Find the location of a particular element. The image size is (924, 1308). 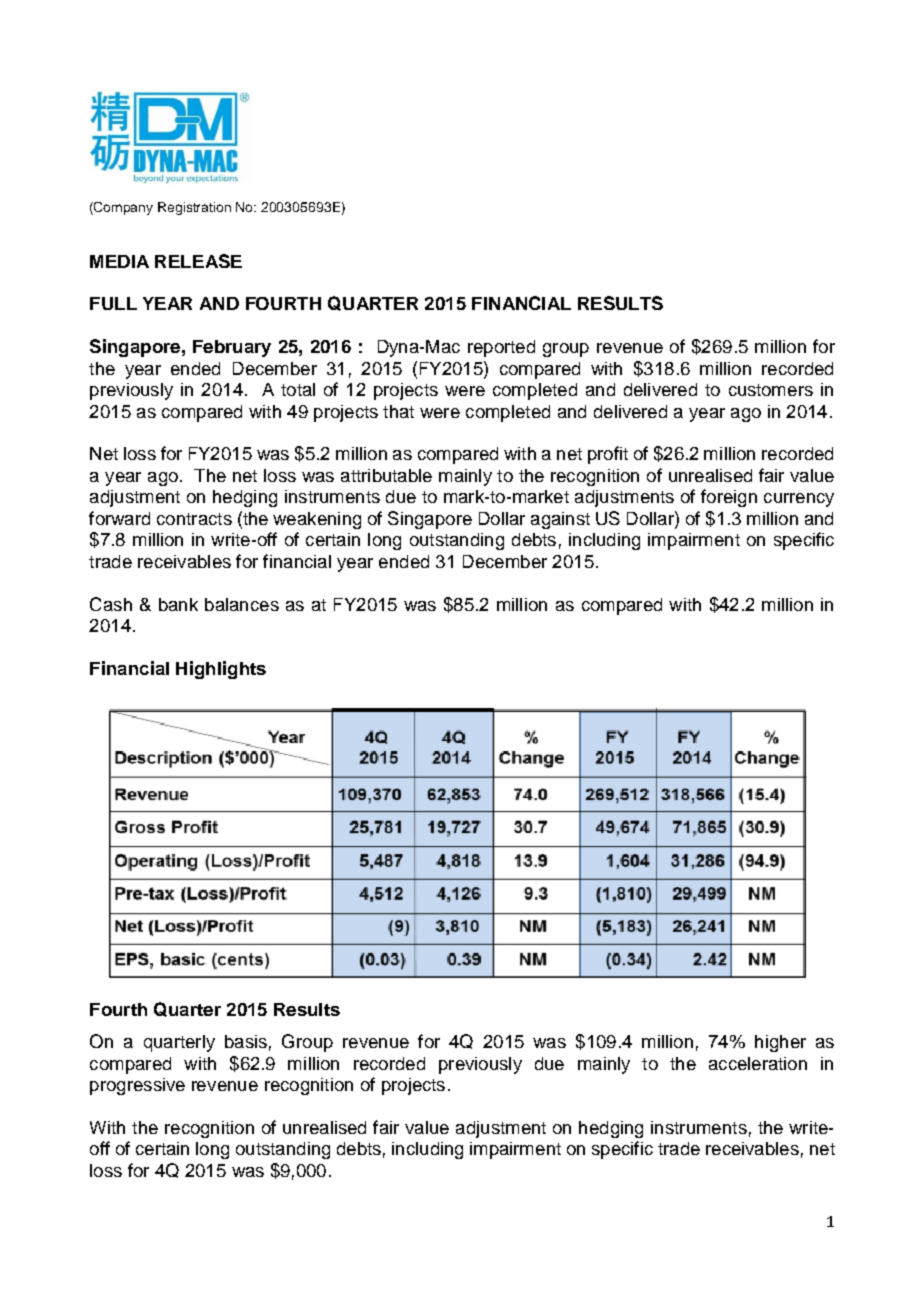

attributable is located at coordinates (386, 475).
